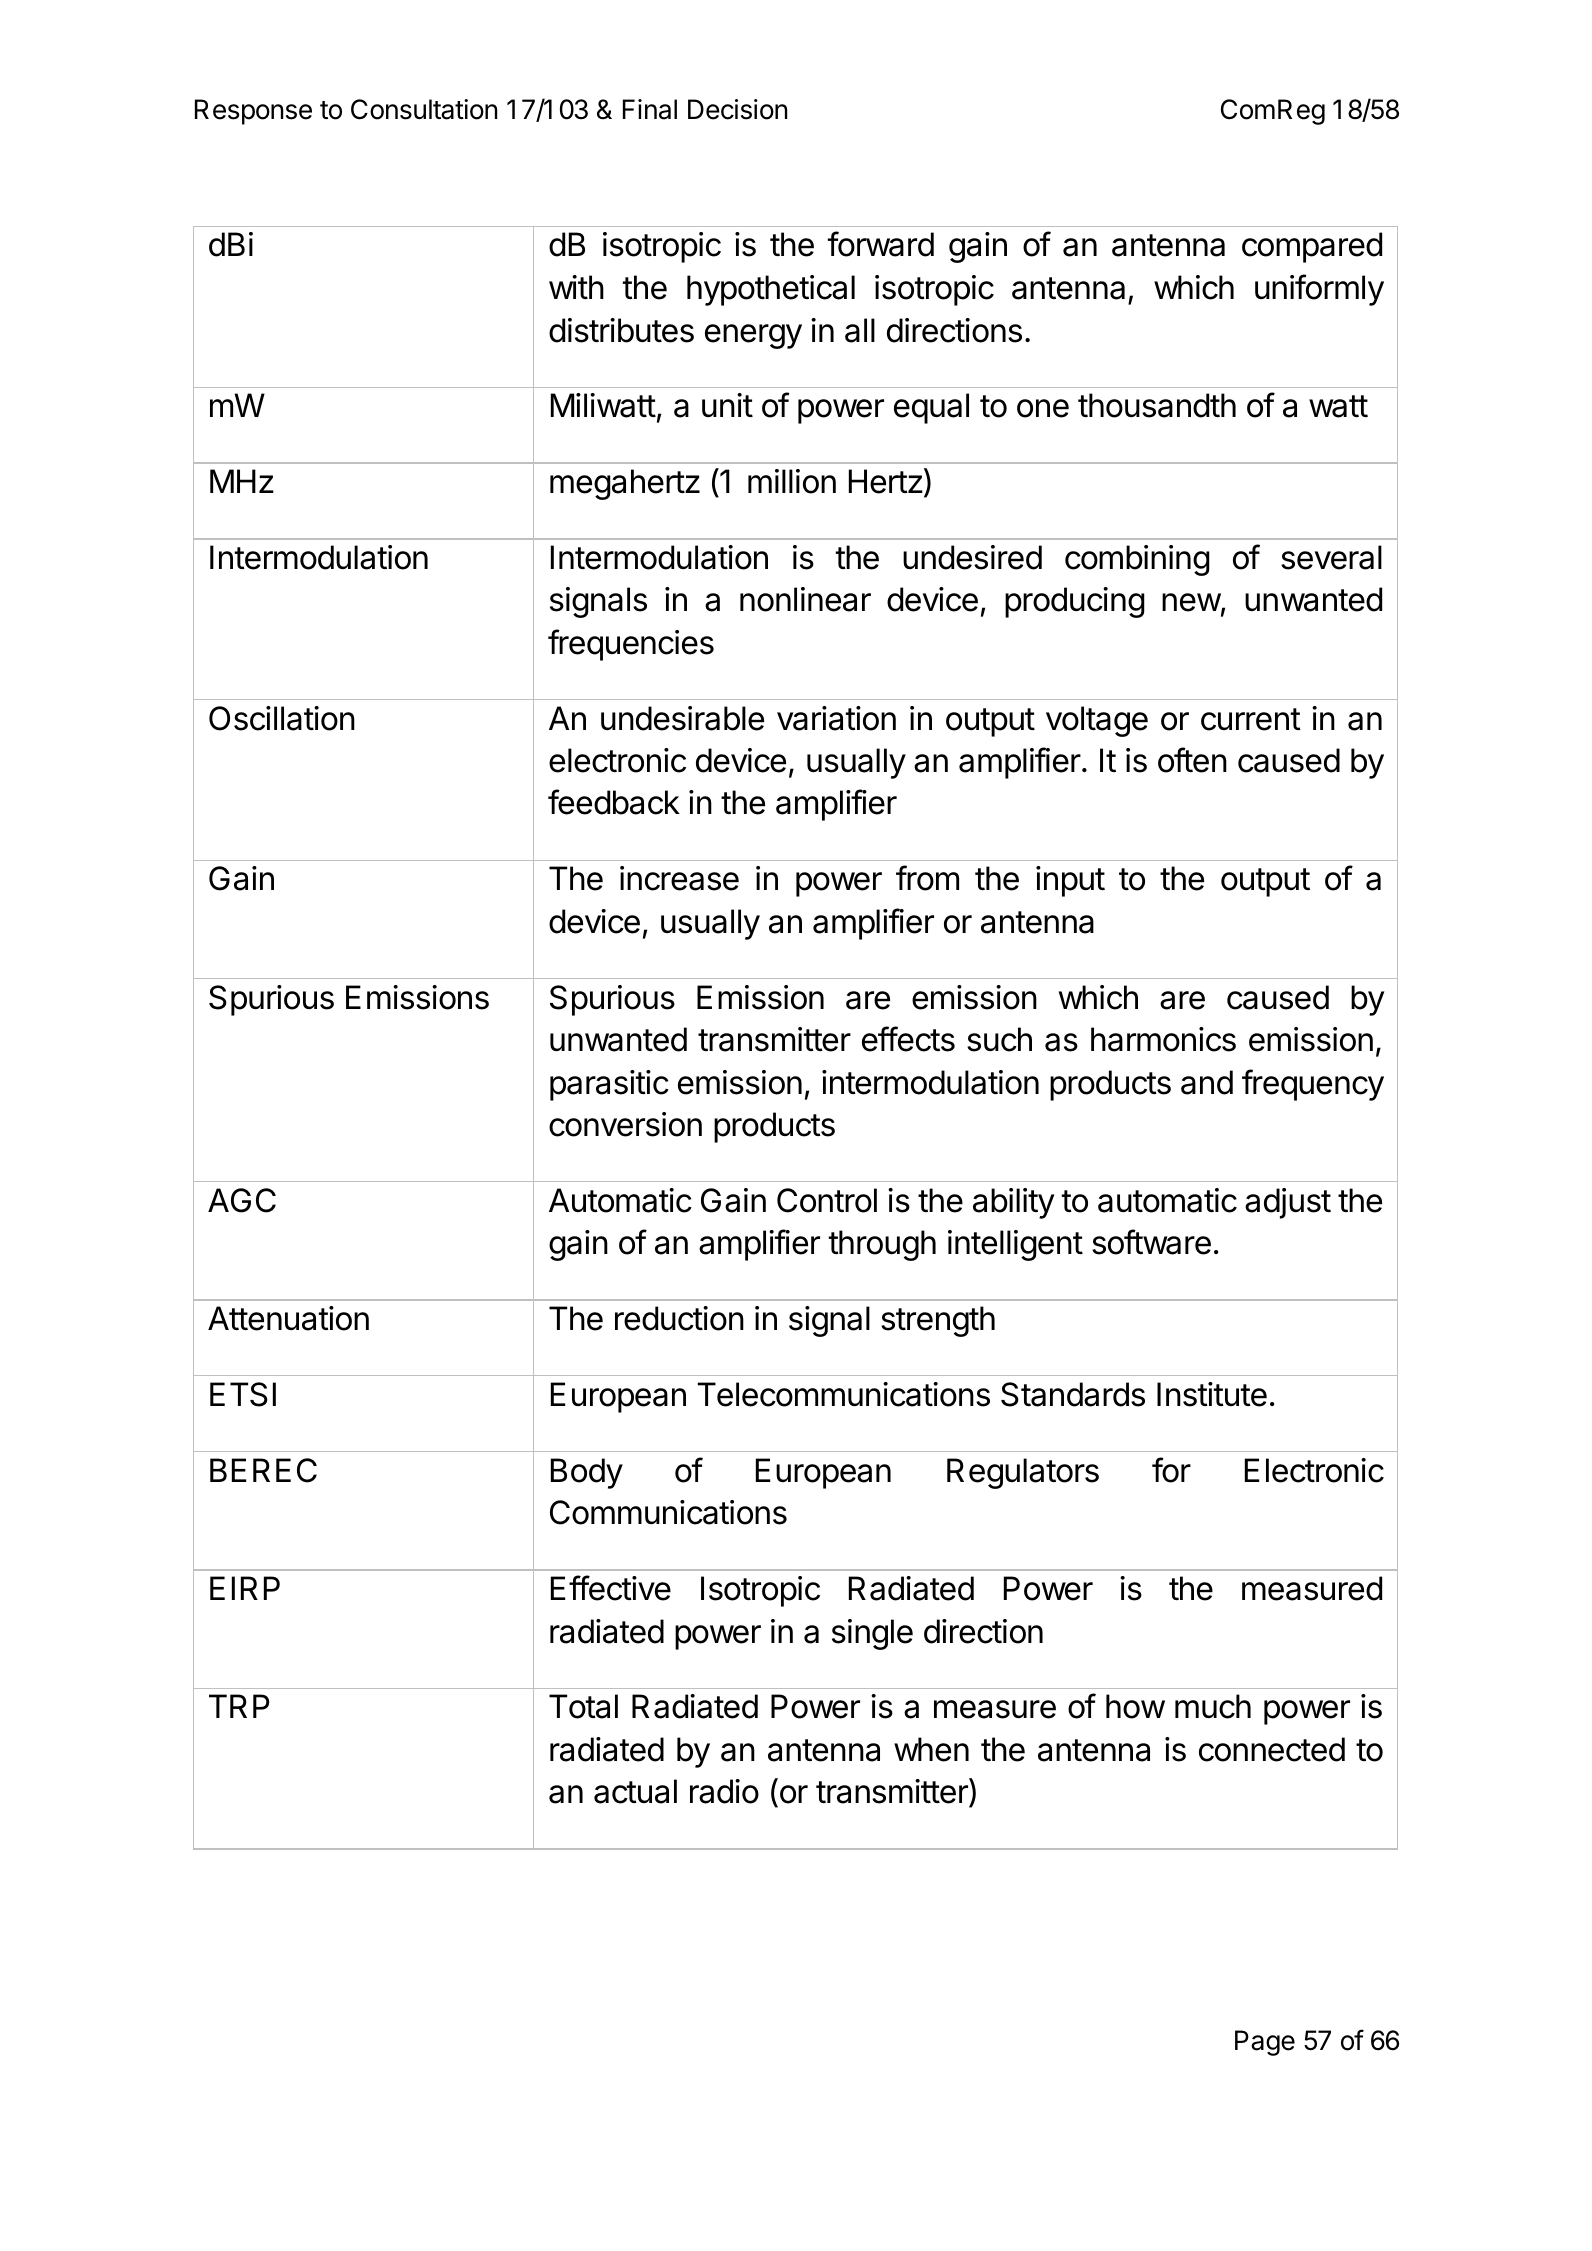 The image size is (1592, 2251). What do you see at coordinates (1163, 1039) in the screenshot?
I see `harmonics` at bounding box center [1163, 1039].
